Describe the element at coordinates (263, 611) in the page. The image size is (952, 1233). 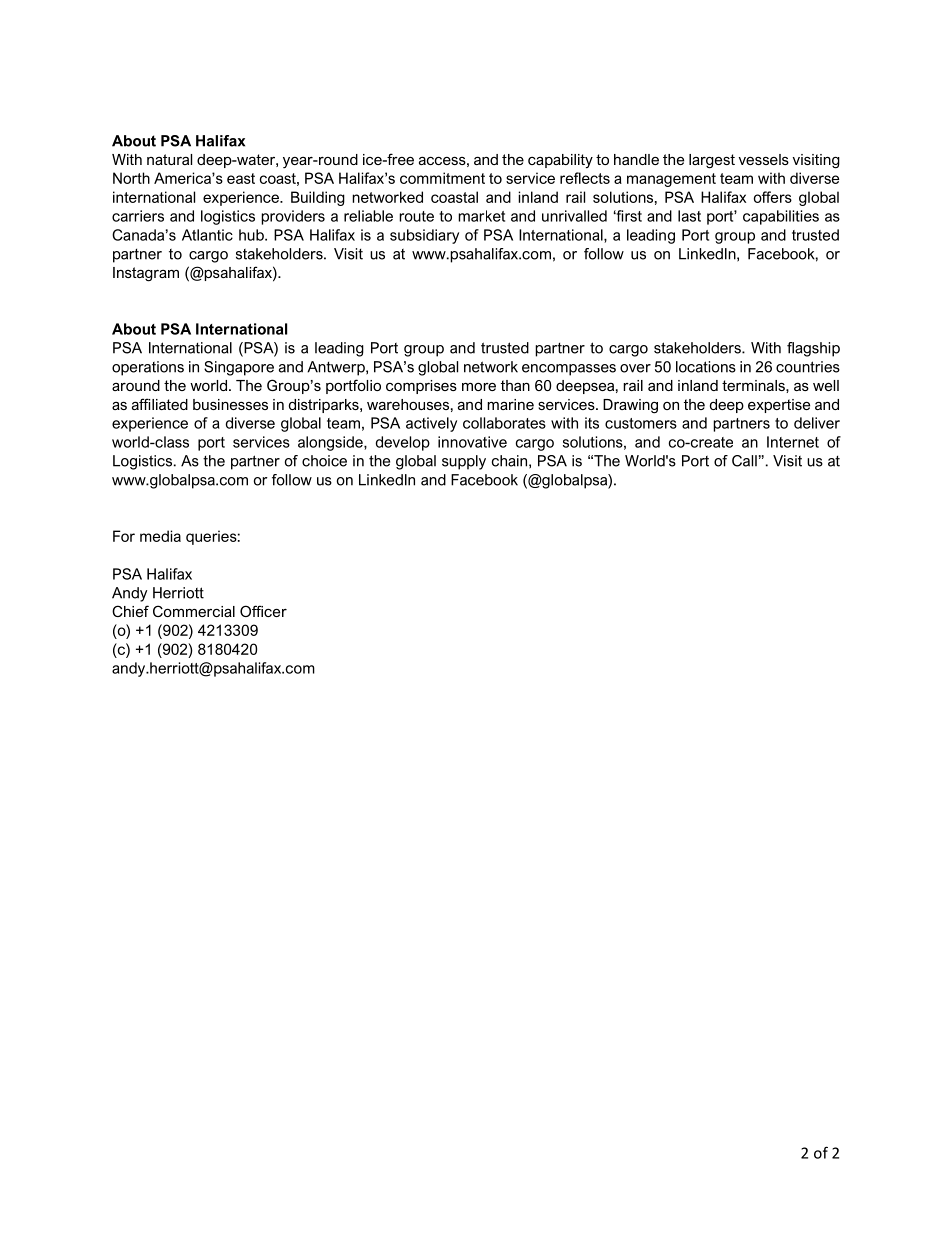
I see `Officer` at that location.
